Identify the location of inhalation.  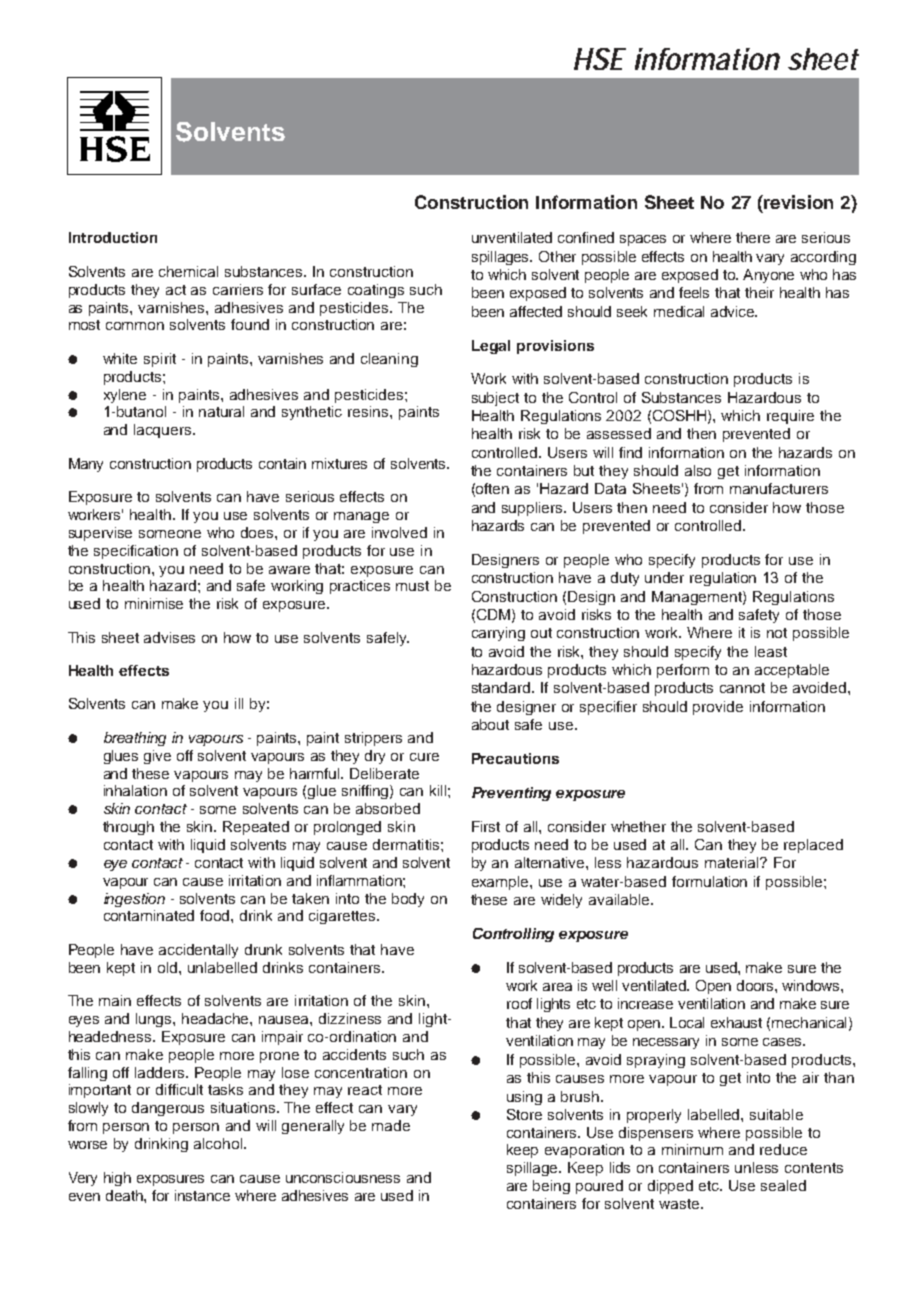
(135, 790).
